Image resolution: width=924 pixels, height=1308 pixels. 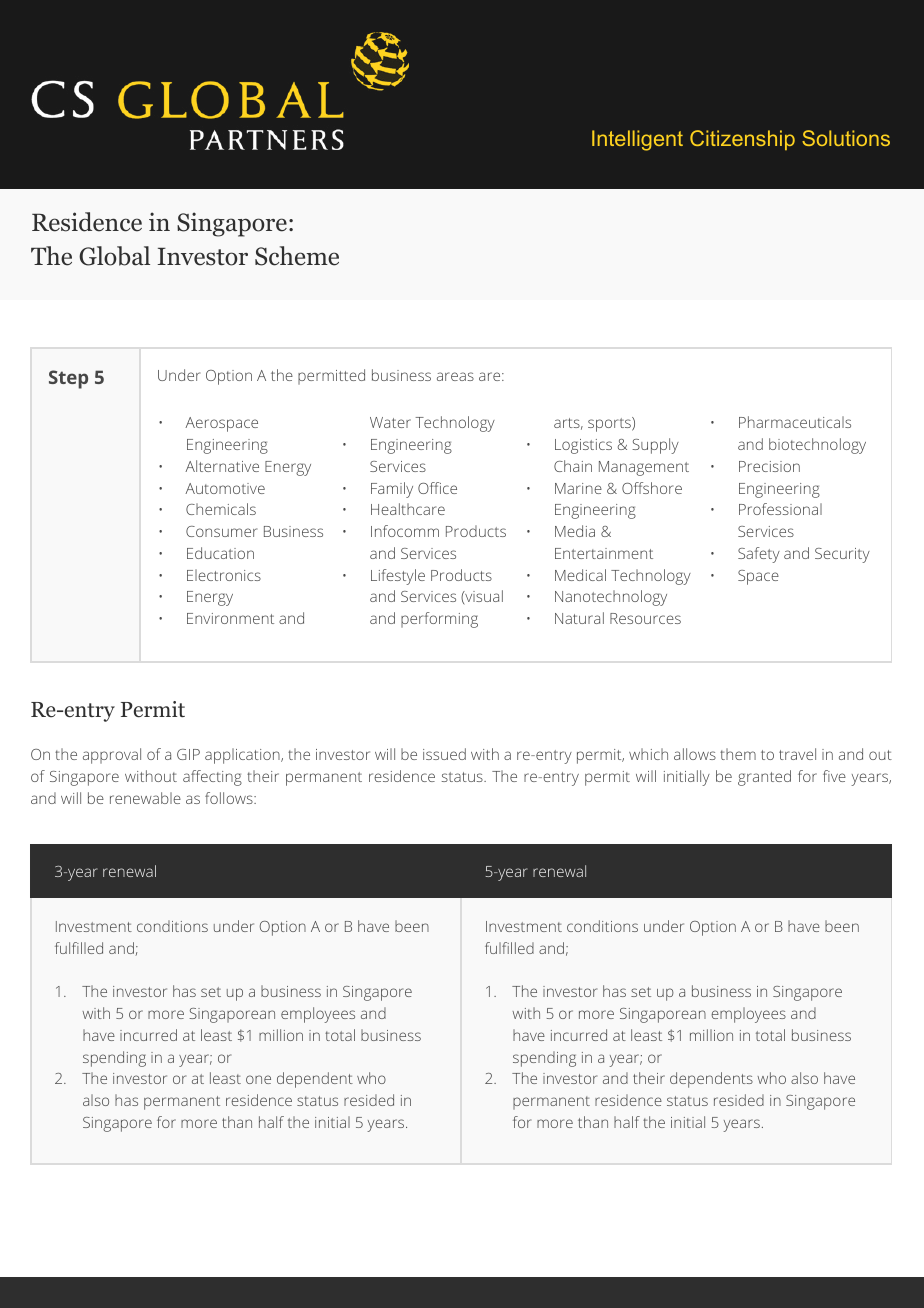 What do you see at coordinates (114, 256) in the page?
I see `Global` at bounding box center [114, 256].
